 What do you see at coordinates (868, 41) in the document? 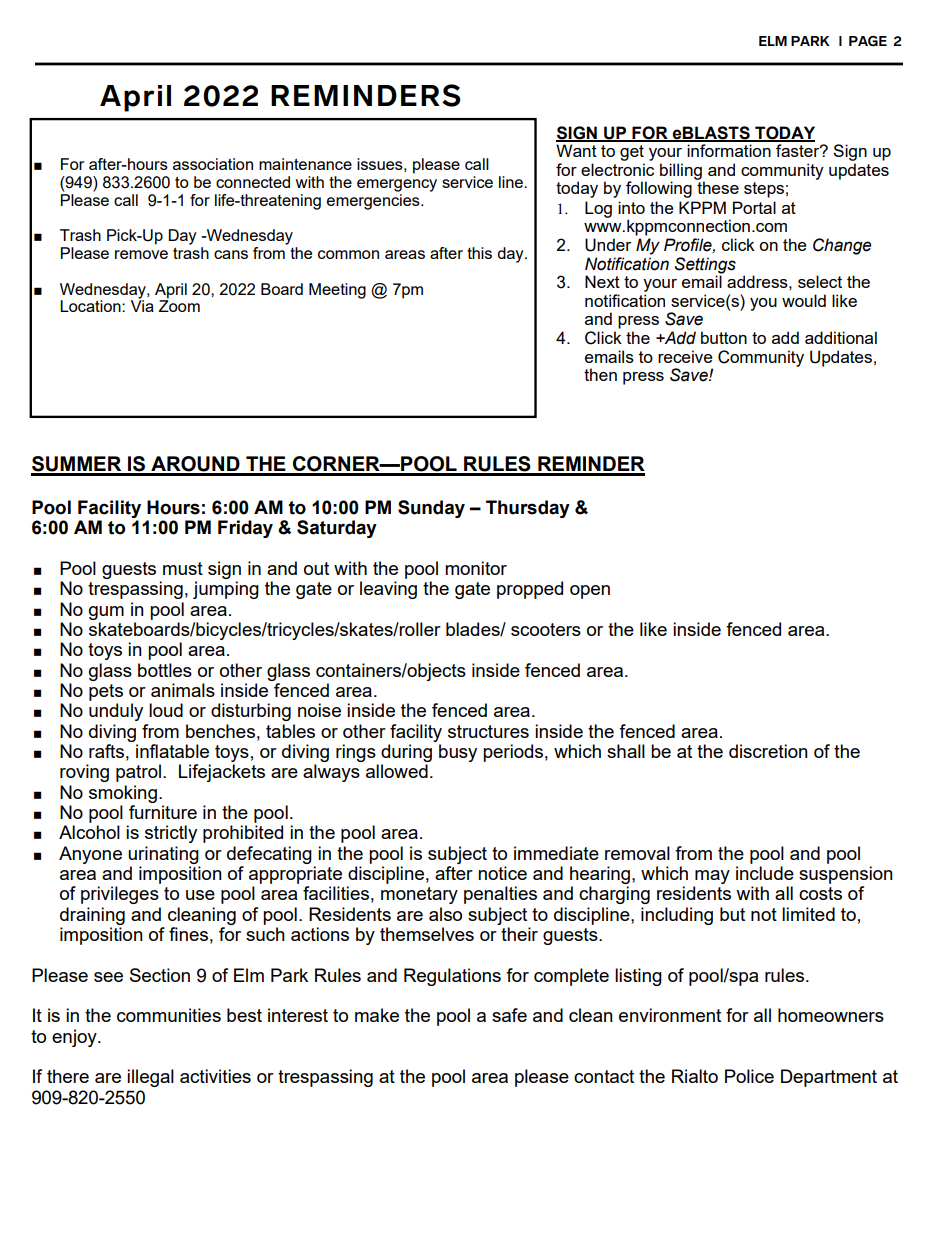
I see `PAGE` at bounding box center [868, 41].
